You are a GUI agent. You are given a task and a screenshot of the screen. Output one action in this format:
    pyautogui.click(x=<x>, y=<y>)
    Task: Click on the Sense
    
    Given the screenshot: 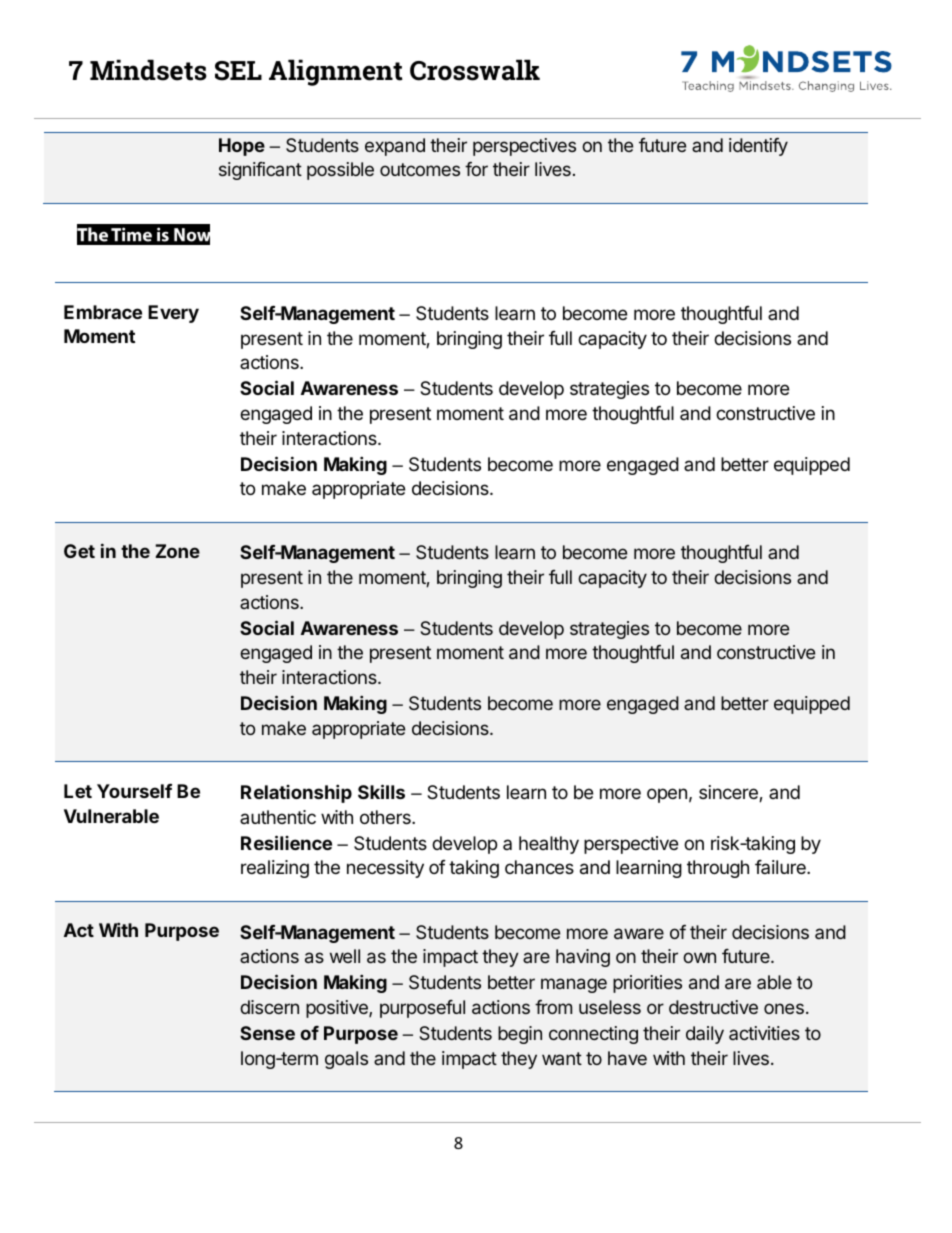 What is the action you would take?
    pyautogui.click(x=267, y=1033)
